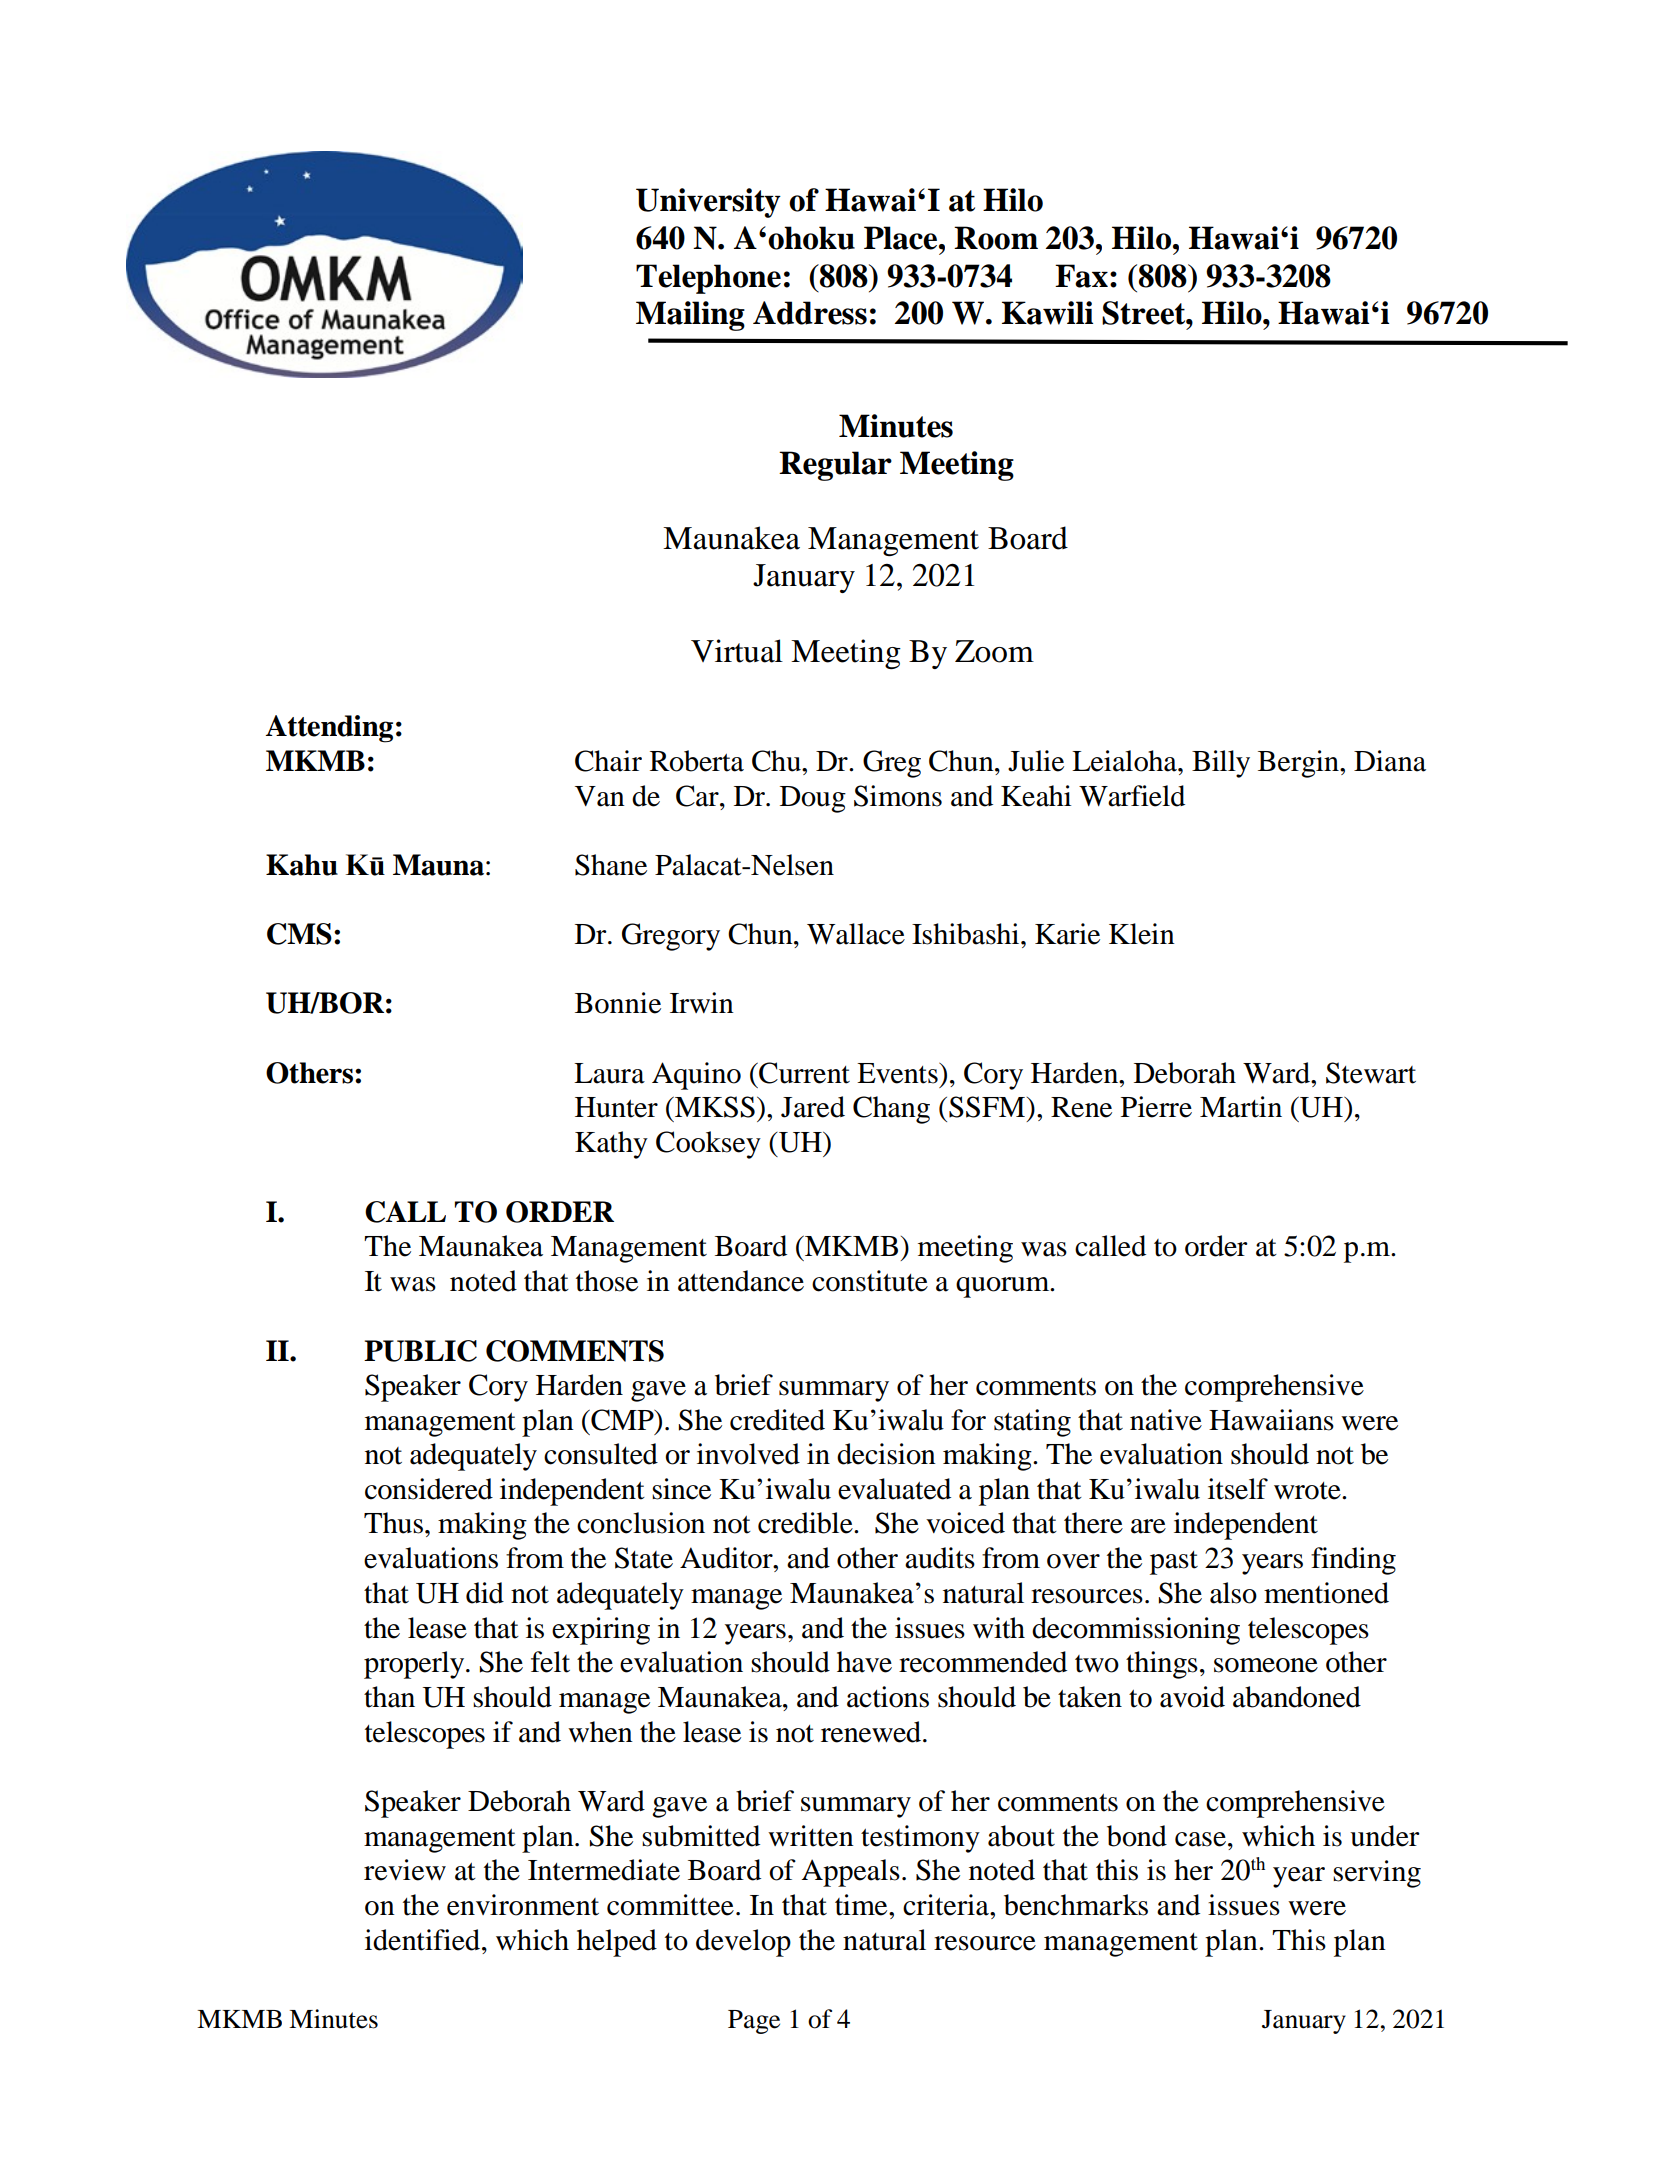  I want to click on time, so click(862, 1905).
